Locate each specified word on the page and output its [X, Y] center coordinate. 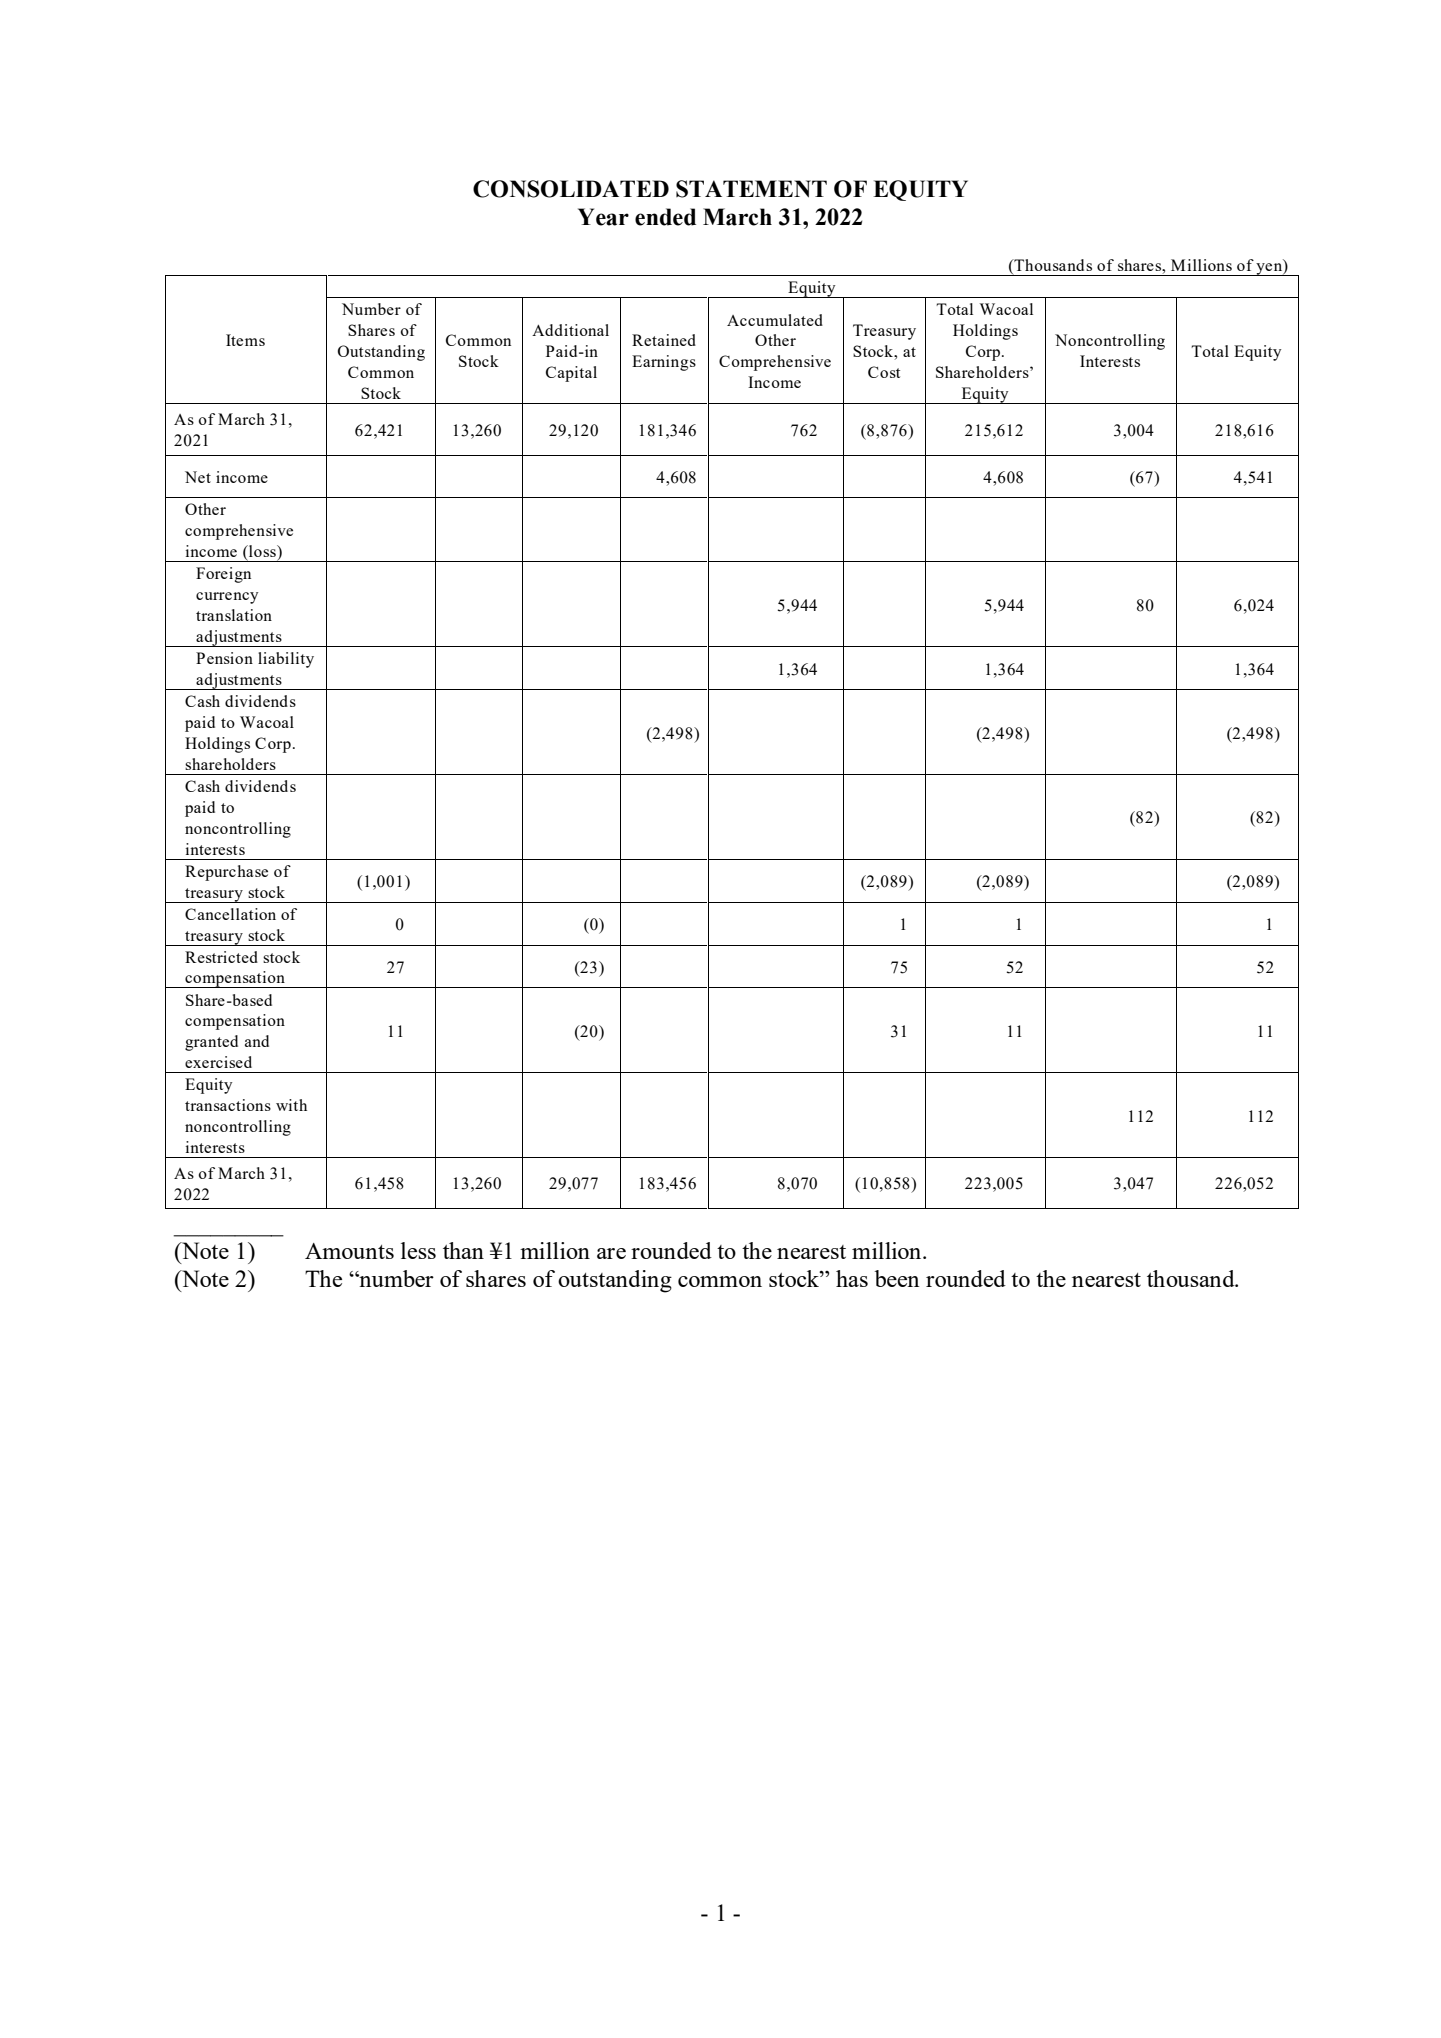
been [897, 1278]
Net [198, 477]
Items [245, 340]
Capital [571, 374]
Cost [884, 372]
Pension [224, 658]
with [291, 1105]
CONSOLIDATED [571, 189]
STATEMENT [751, 189]
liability [286, 660]
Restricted [221, 957]
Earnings [664, 363]
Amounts [349, 1251]
